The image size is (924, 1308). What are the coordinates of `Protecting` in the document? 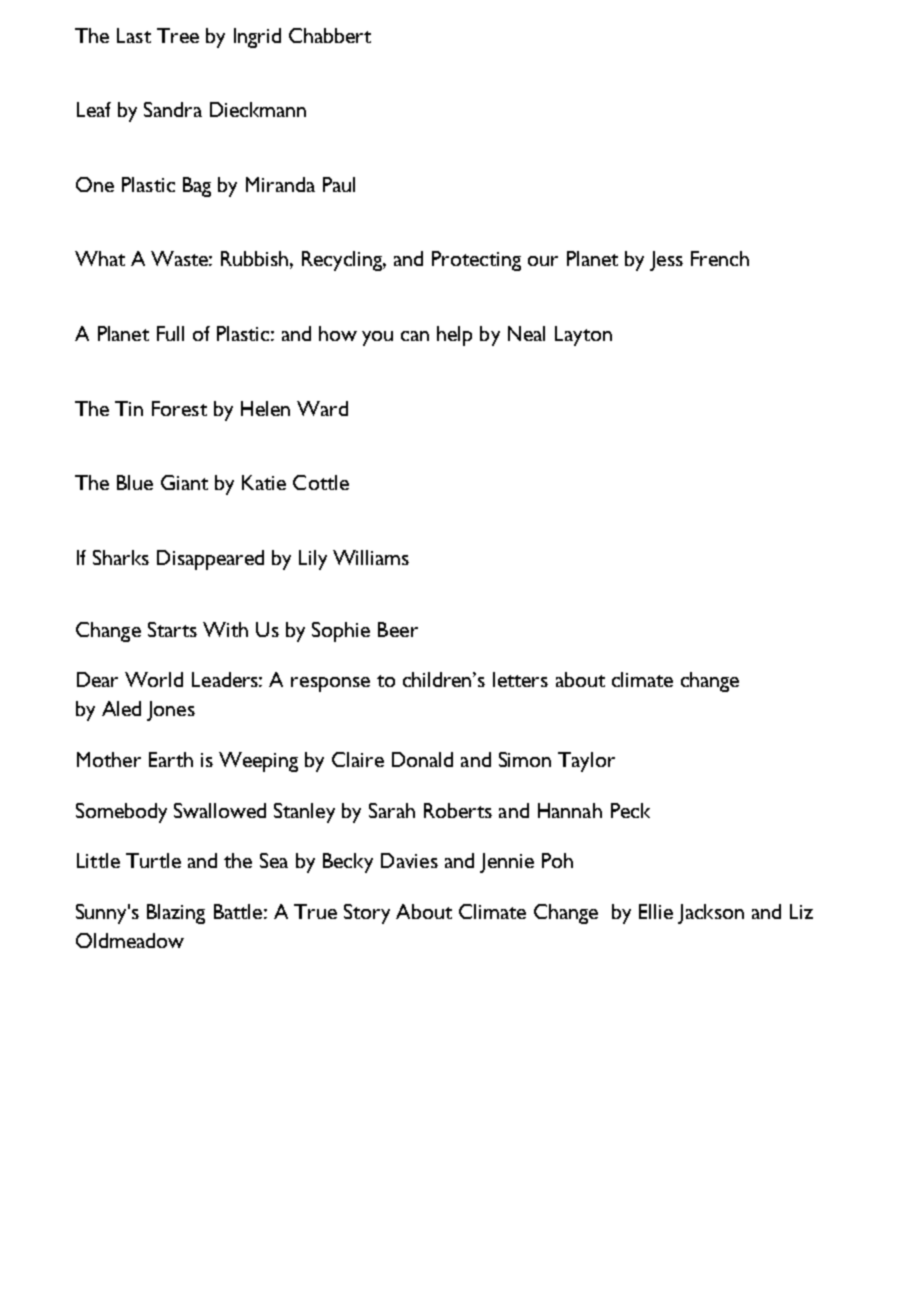 It's located at (476, 261).
